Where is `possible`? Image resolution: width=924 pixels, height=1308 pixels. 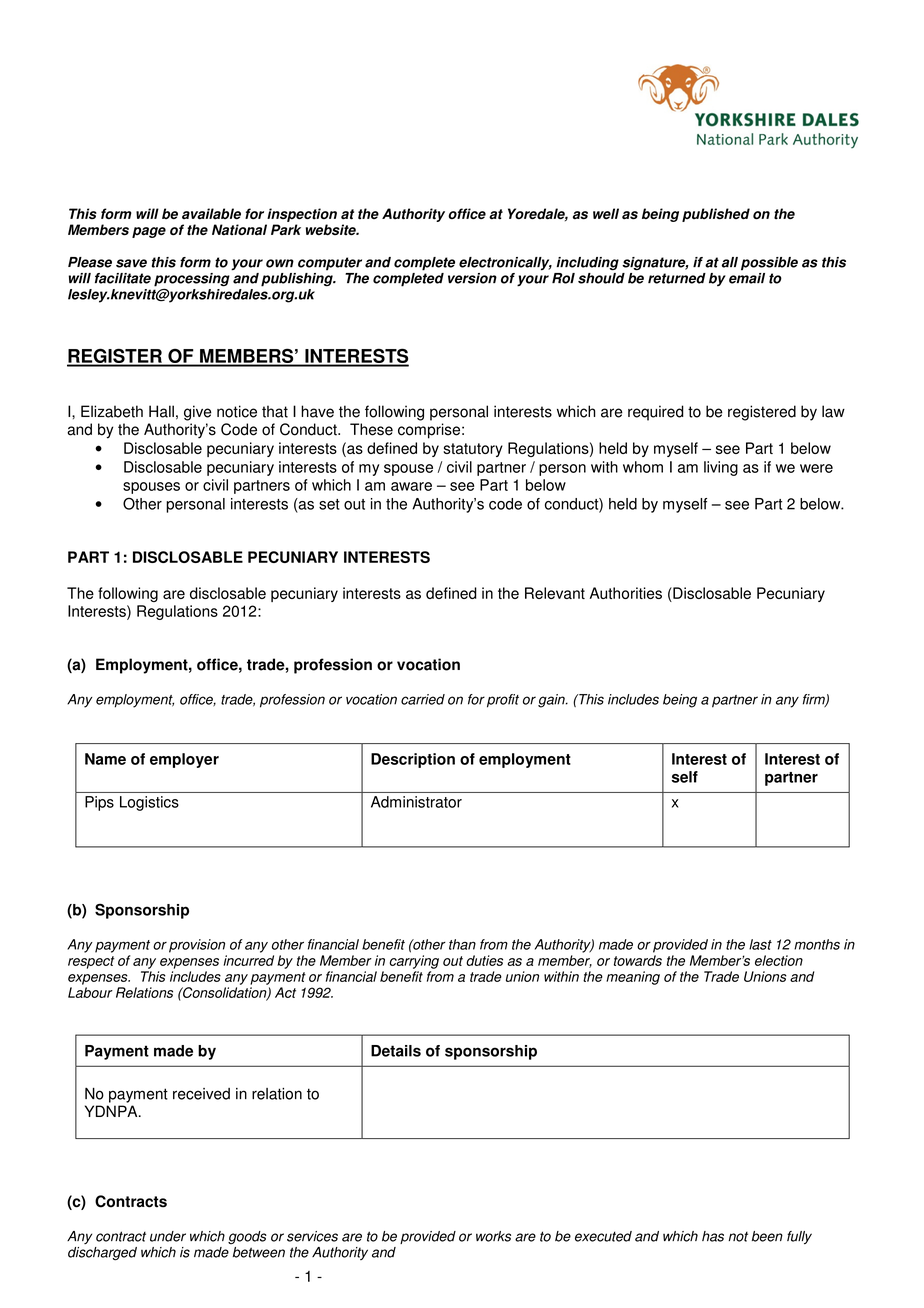
possible is located at coordinates (769, 264).
